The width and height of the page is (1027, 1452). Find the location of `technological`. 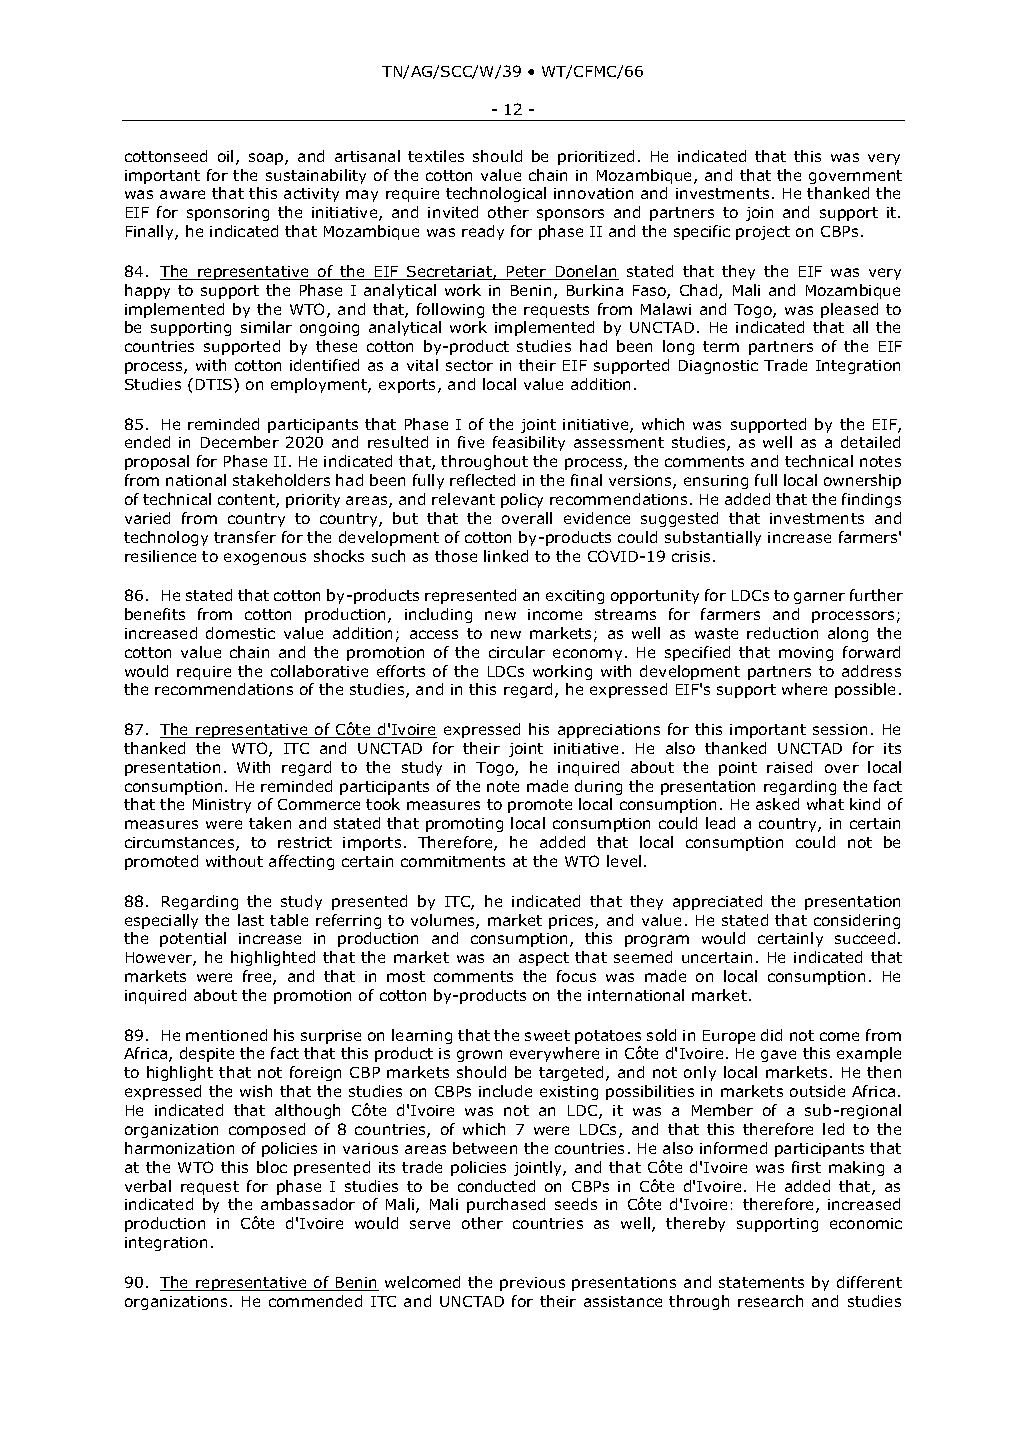

technological is located at coordinates (496, 194).
